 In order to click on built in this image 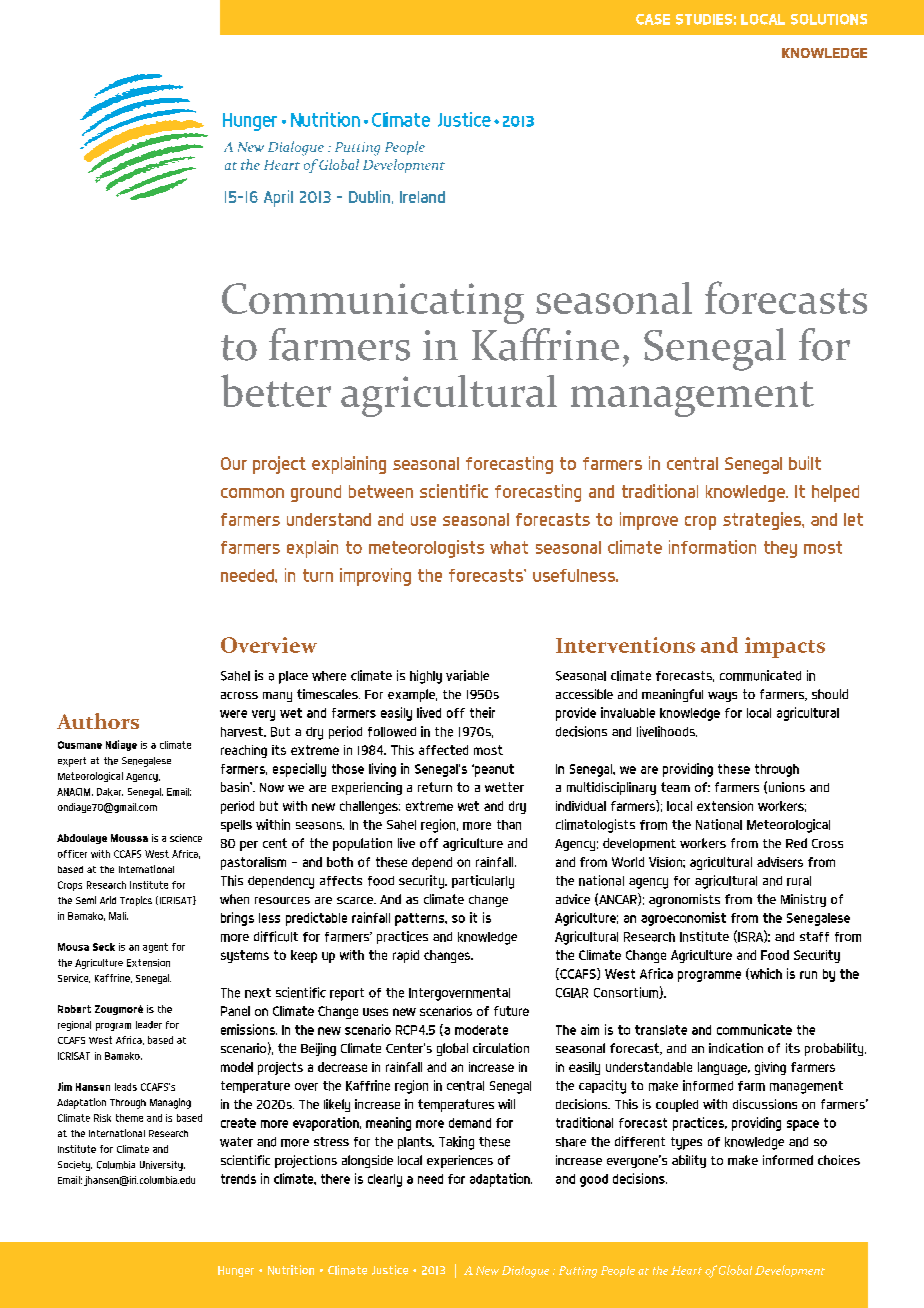, I will do `click(805, 463)`.
